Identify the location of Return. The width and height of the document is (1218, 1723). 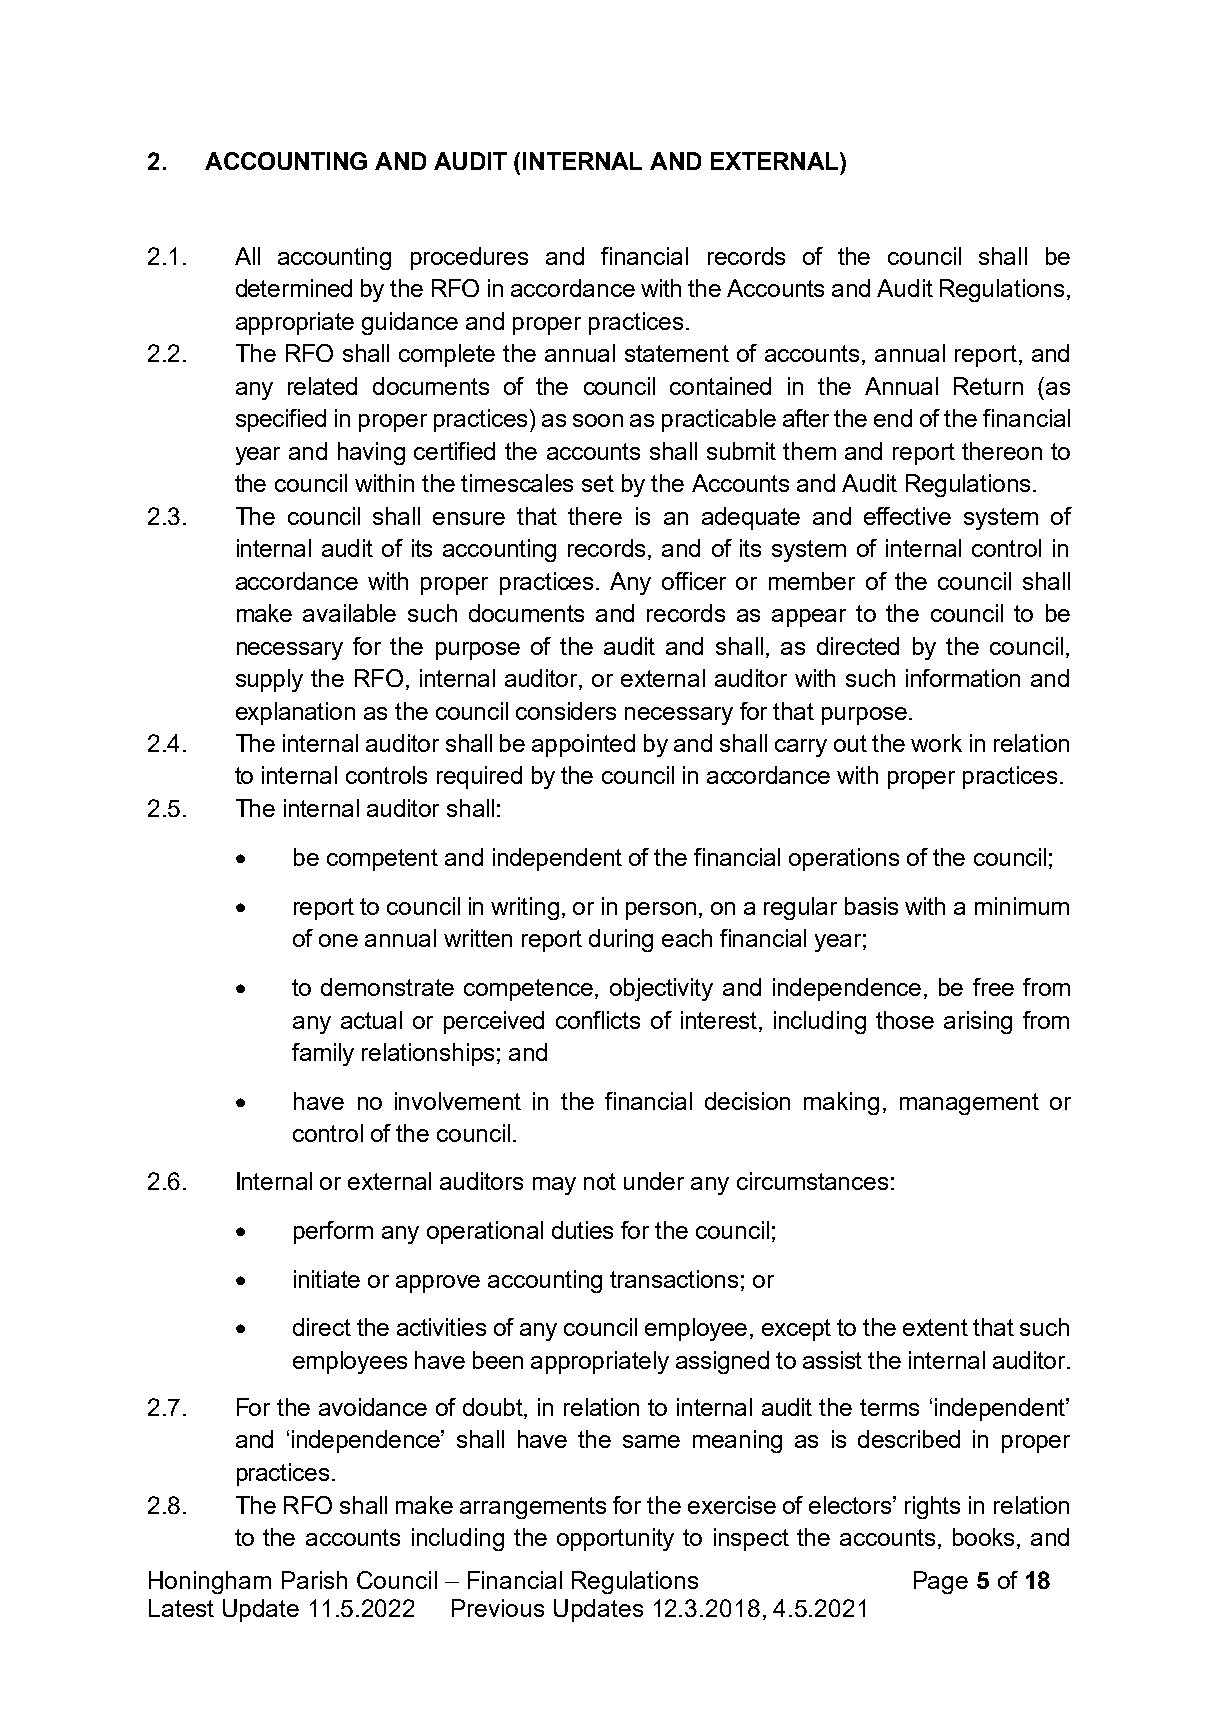
(988, 386).
